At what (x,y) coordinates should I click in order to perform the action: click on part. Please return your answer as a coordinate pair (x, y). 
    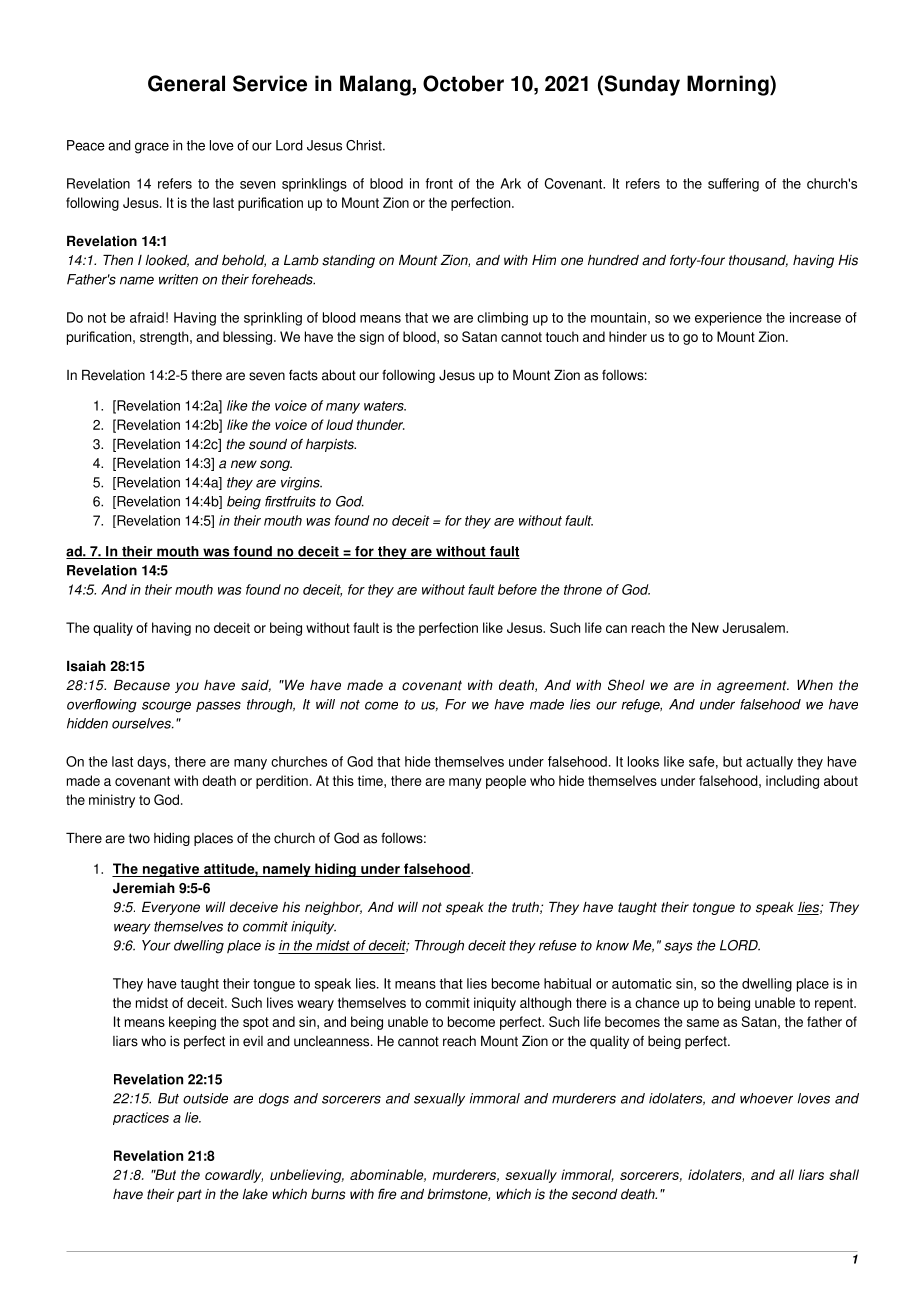
    Looking at the image, I should click on (189, 1195).
